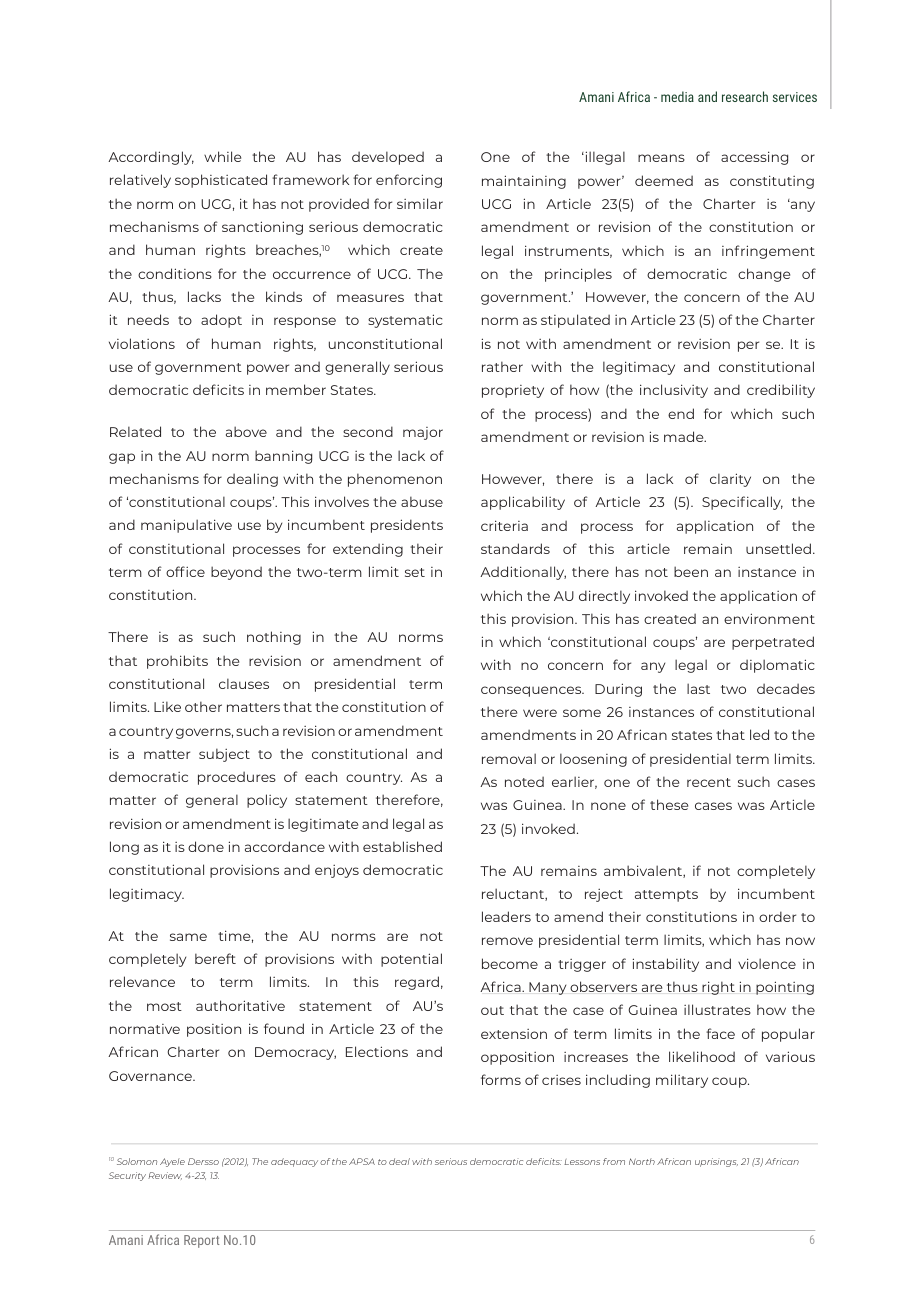 The height and width of the screenshot is (1308, 924). What do you see at coordinates (221, 181) in the screenshot?
I see `sophisticated` at bounding box center [221, 181].
